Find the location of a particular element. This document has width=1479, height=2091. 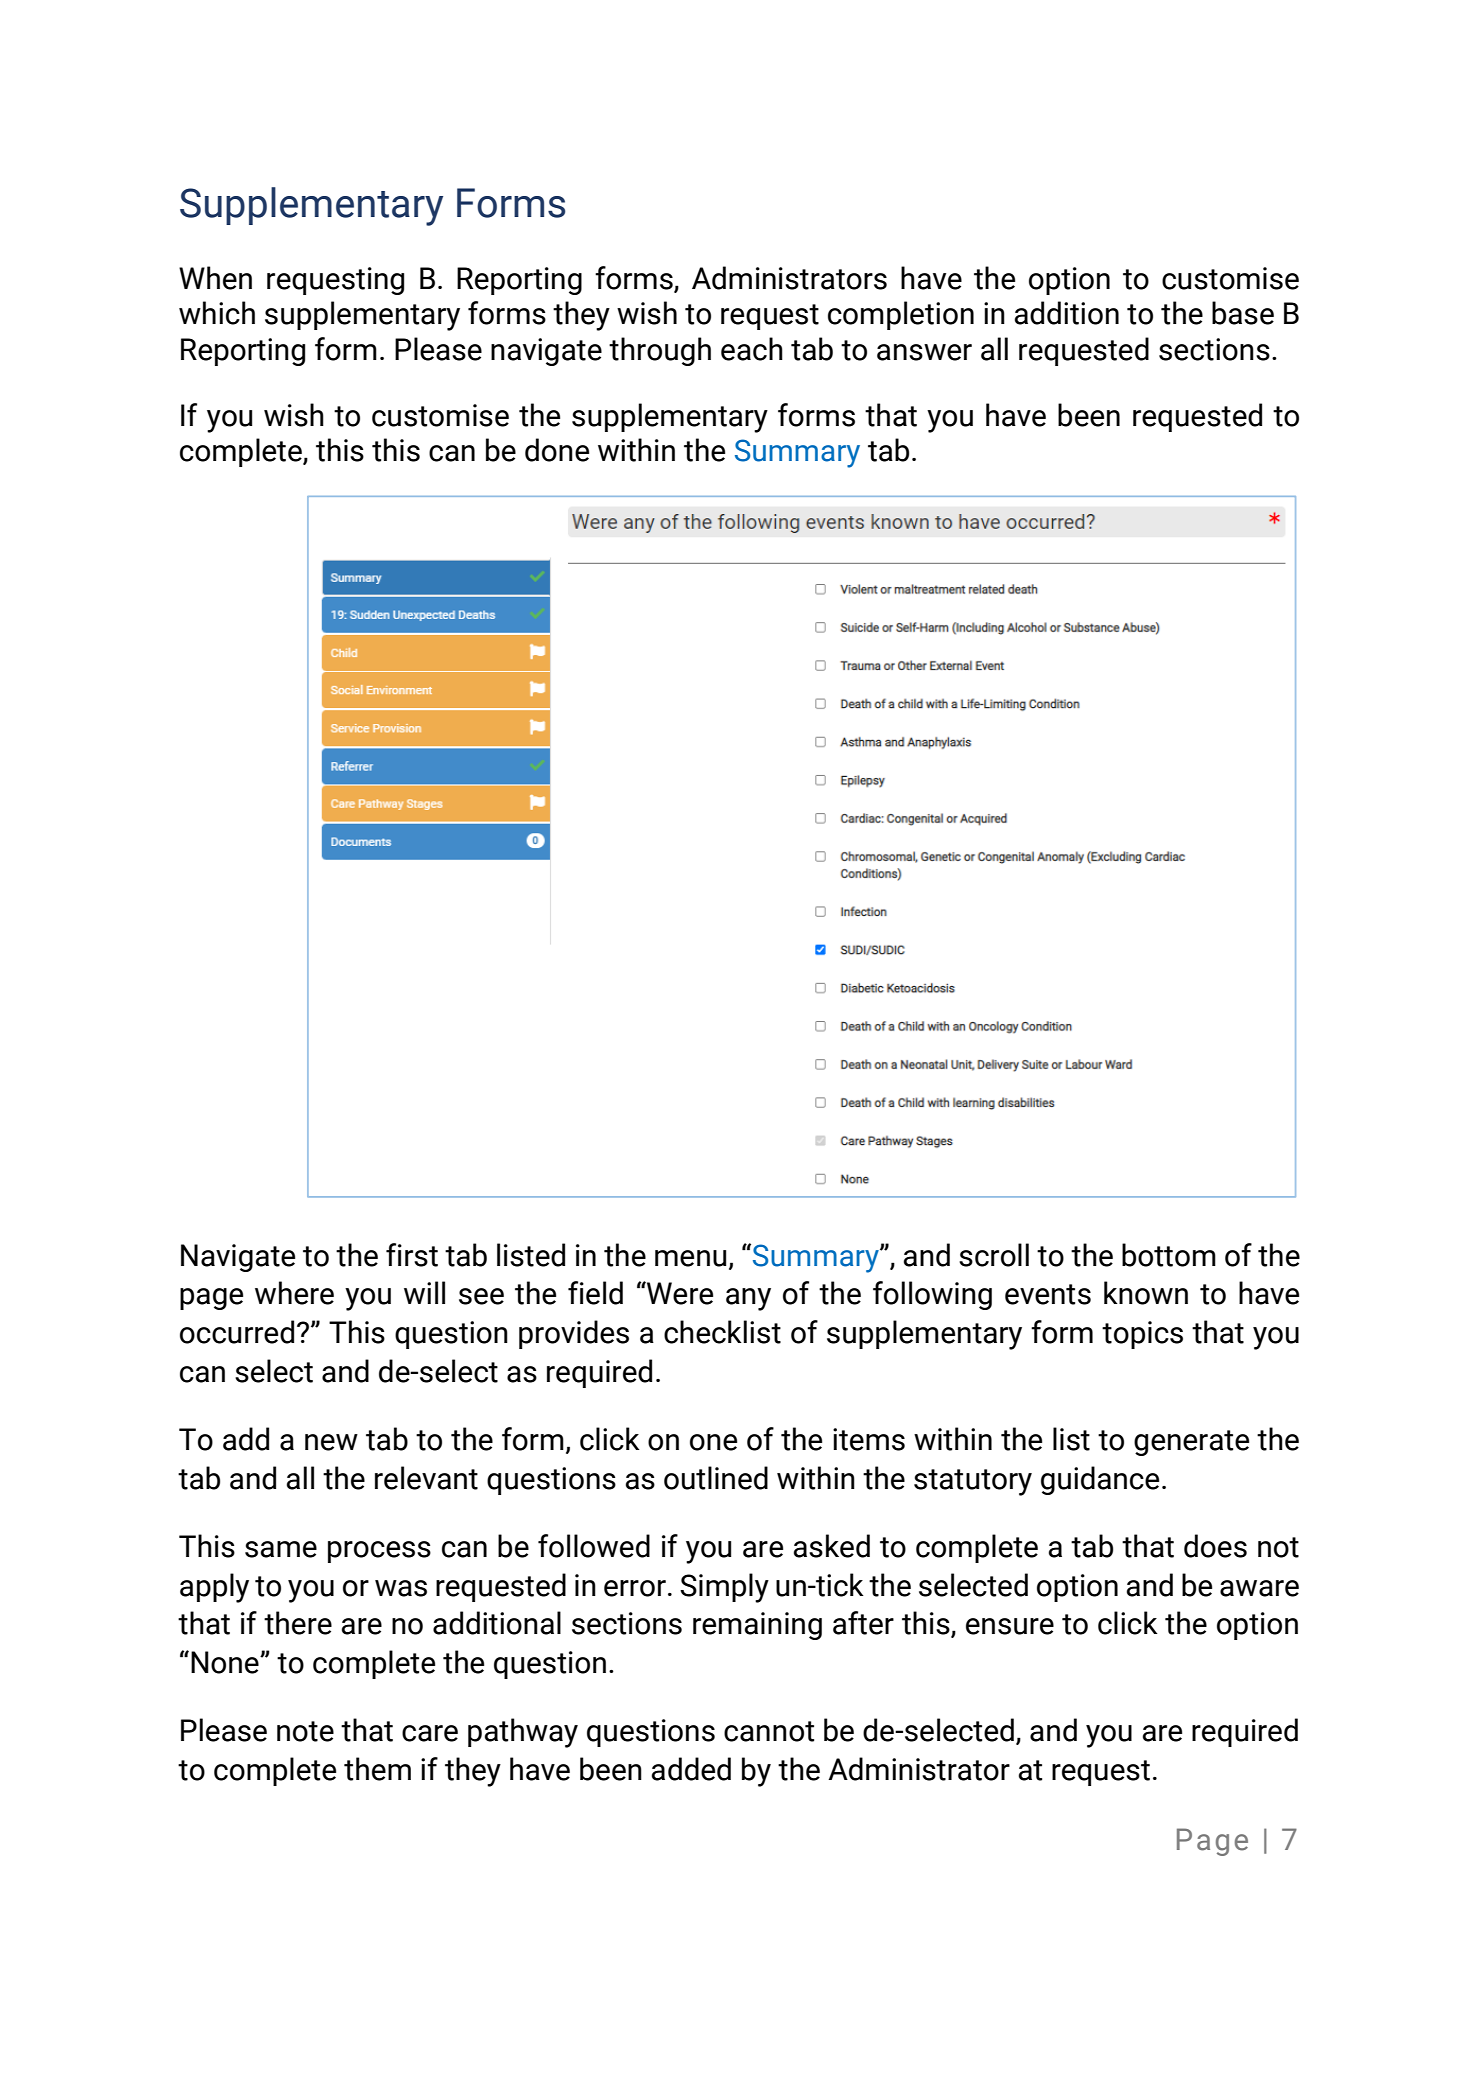

note is located at coordinates (305, 1731).
